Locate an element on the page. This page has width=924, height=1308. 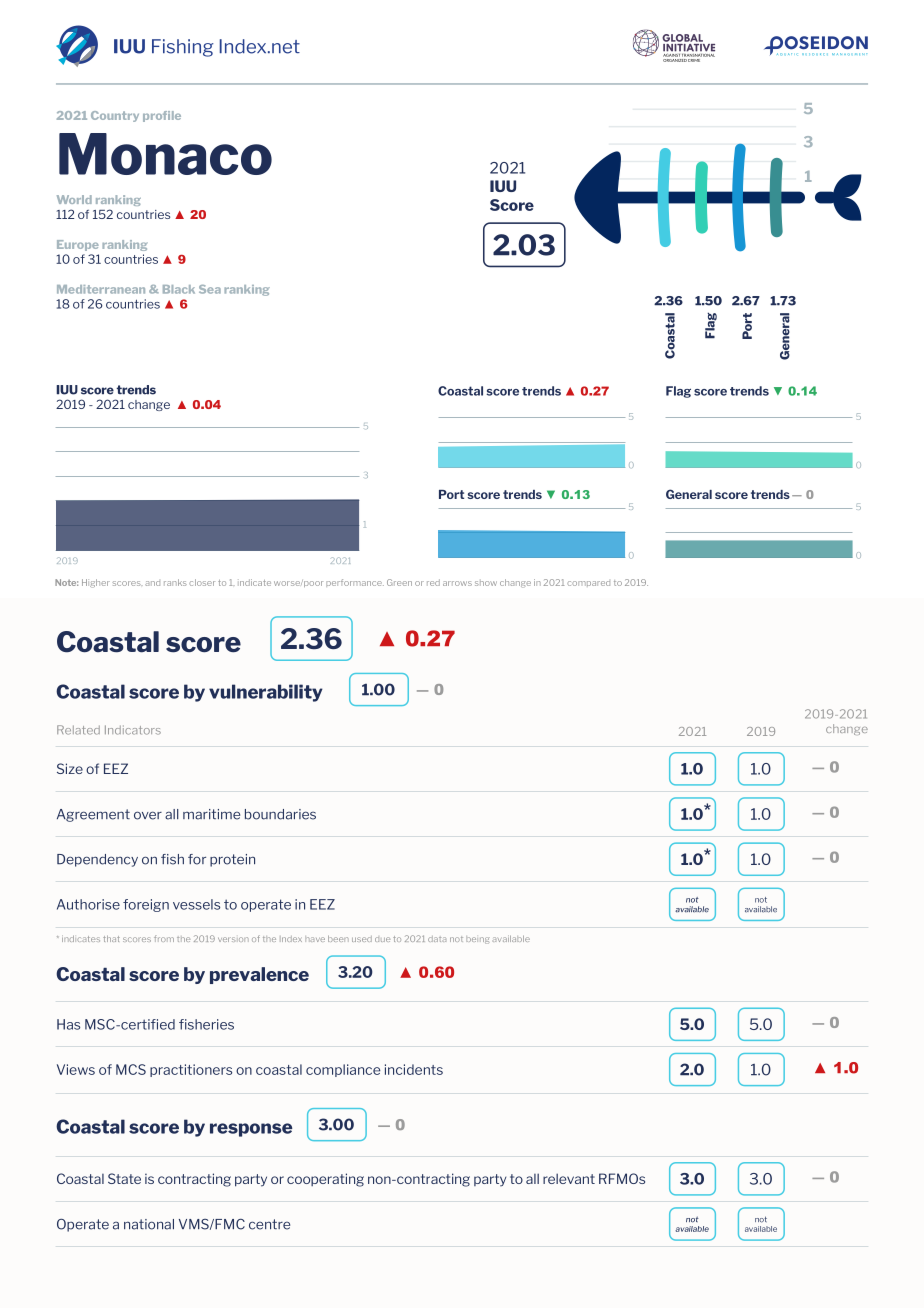
relevant is located at coordinates (569, 1178).
